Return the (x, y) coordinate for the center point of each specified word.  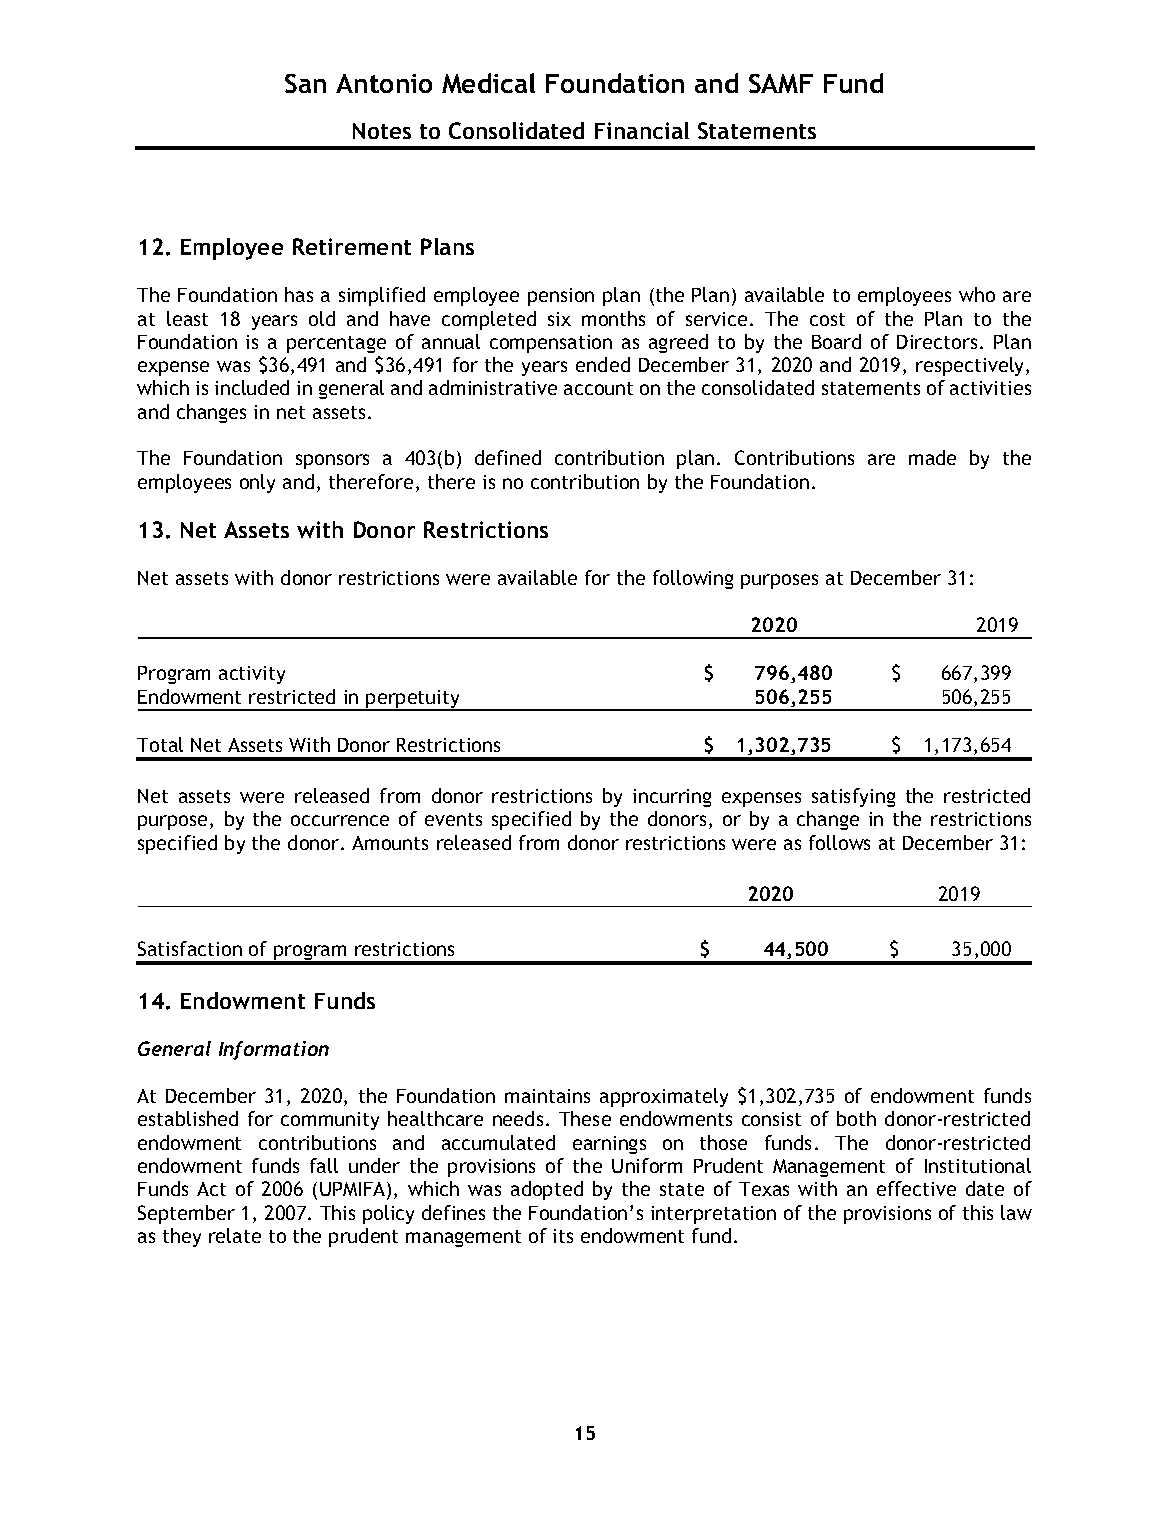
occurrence (340, 820)
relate (235, 1235)
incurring (672, 798)
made (932, 457)
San (305, 83)
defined (508, 457)
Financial (642, 130)
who (977, 294)
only (257, 483)
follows (839, 842)
